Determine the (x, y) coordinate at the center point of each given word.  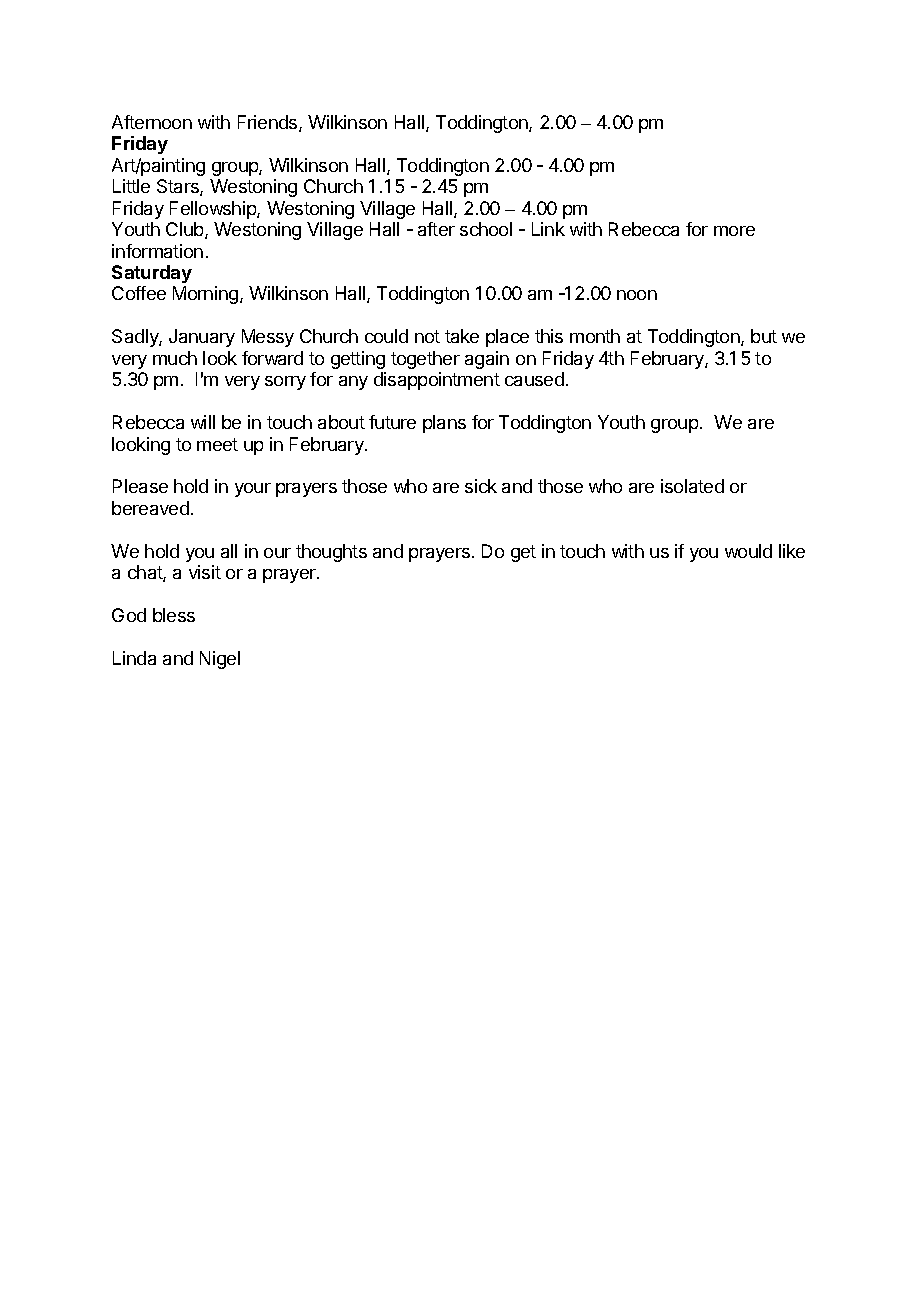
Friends (269, 123)
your (253, 490)
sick (481, 486)
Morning (207, 295)
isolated (692, 486)
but (764, 336)
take (462, 336)
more (734, 231)
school (486, 229)
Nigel (220, 660)
